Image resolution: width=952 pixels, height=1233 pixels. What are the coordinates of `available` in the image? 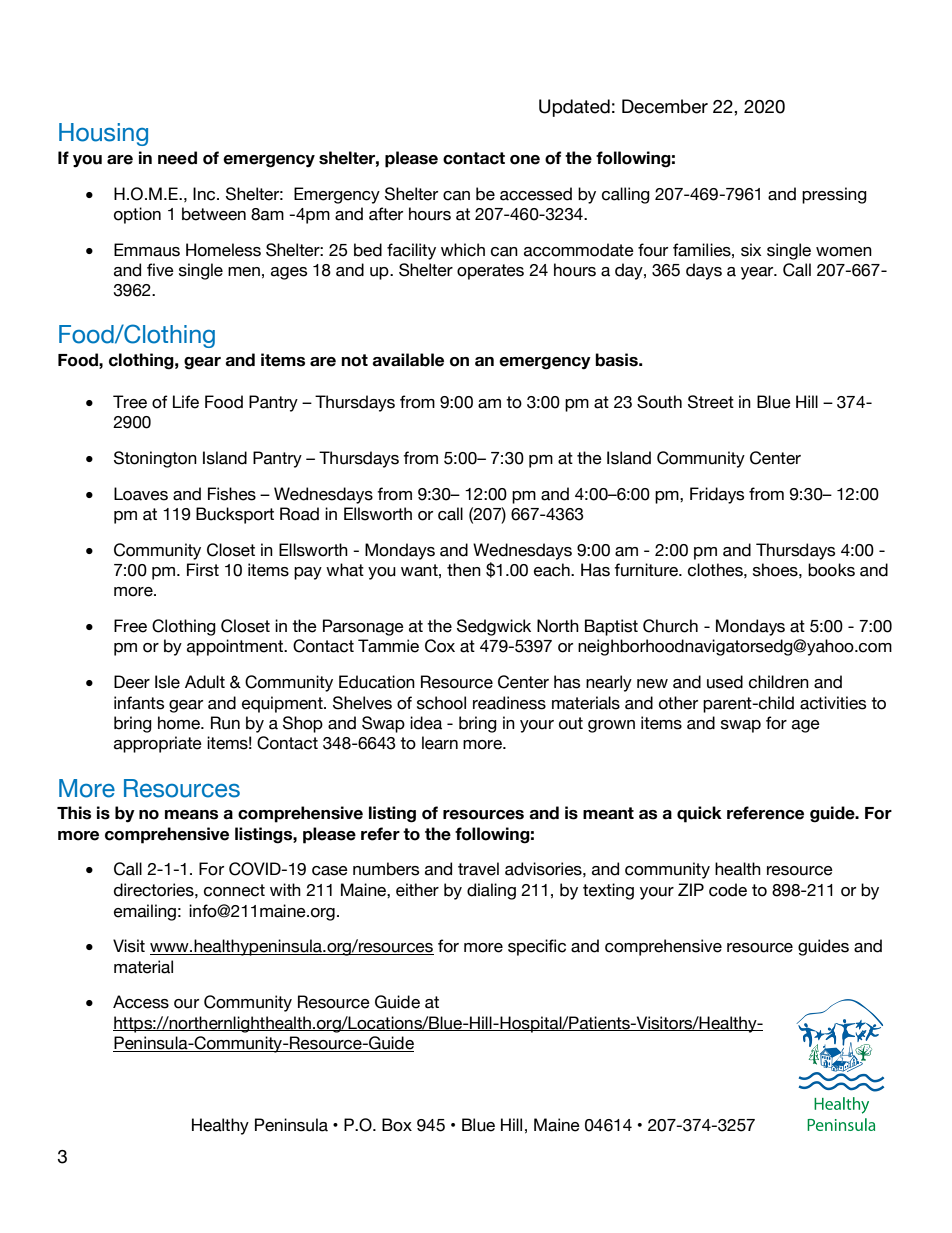 It's located at (408, 360).
